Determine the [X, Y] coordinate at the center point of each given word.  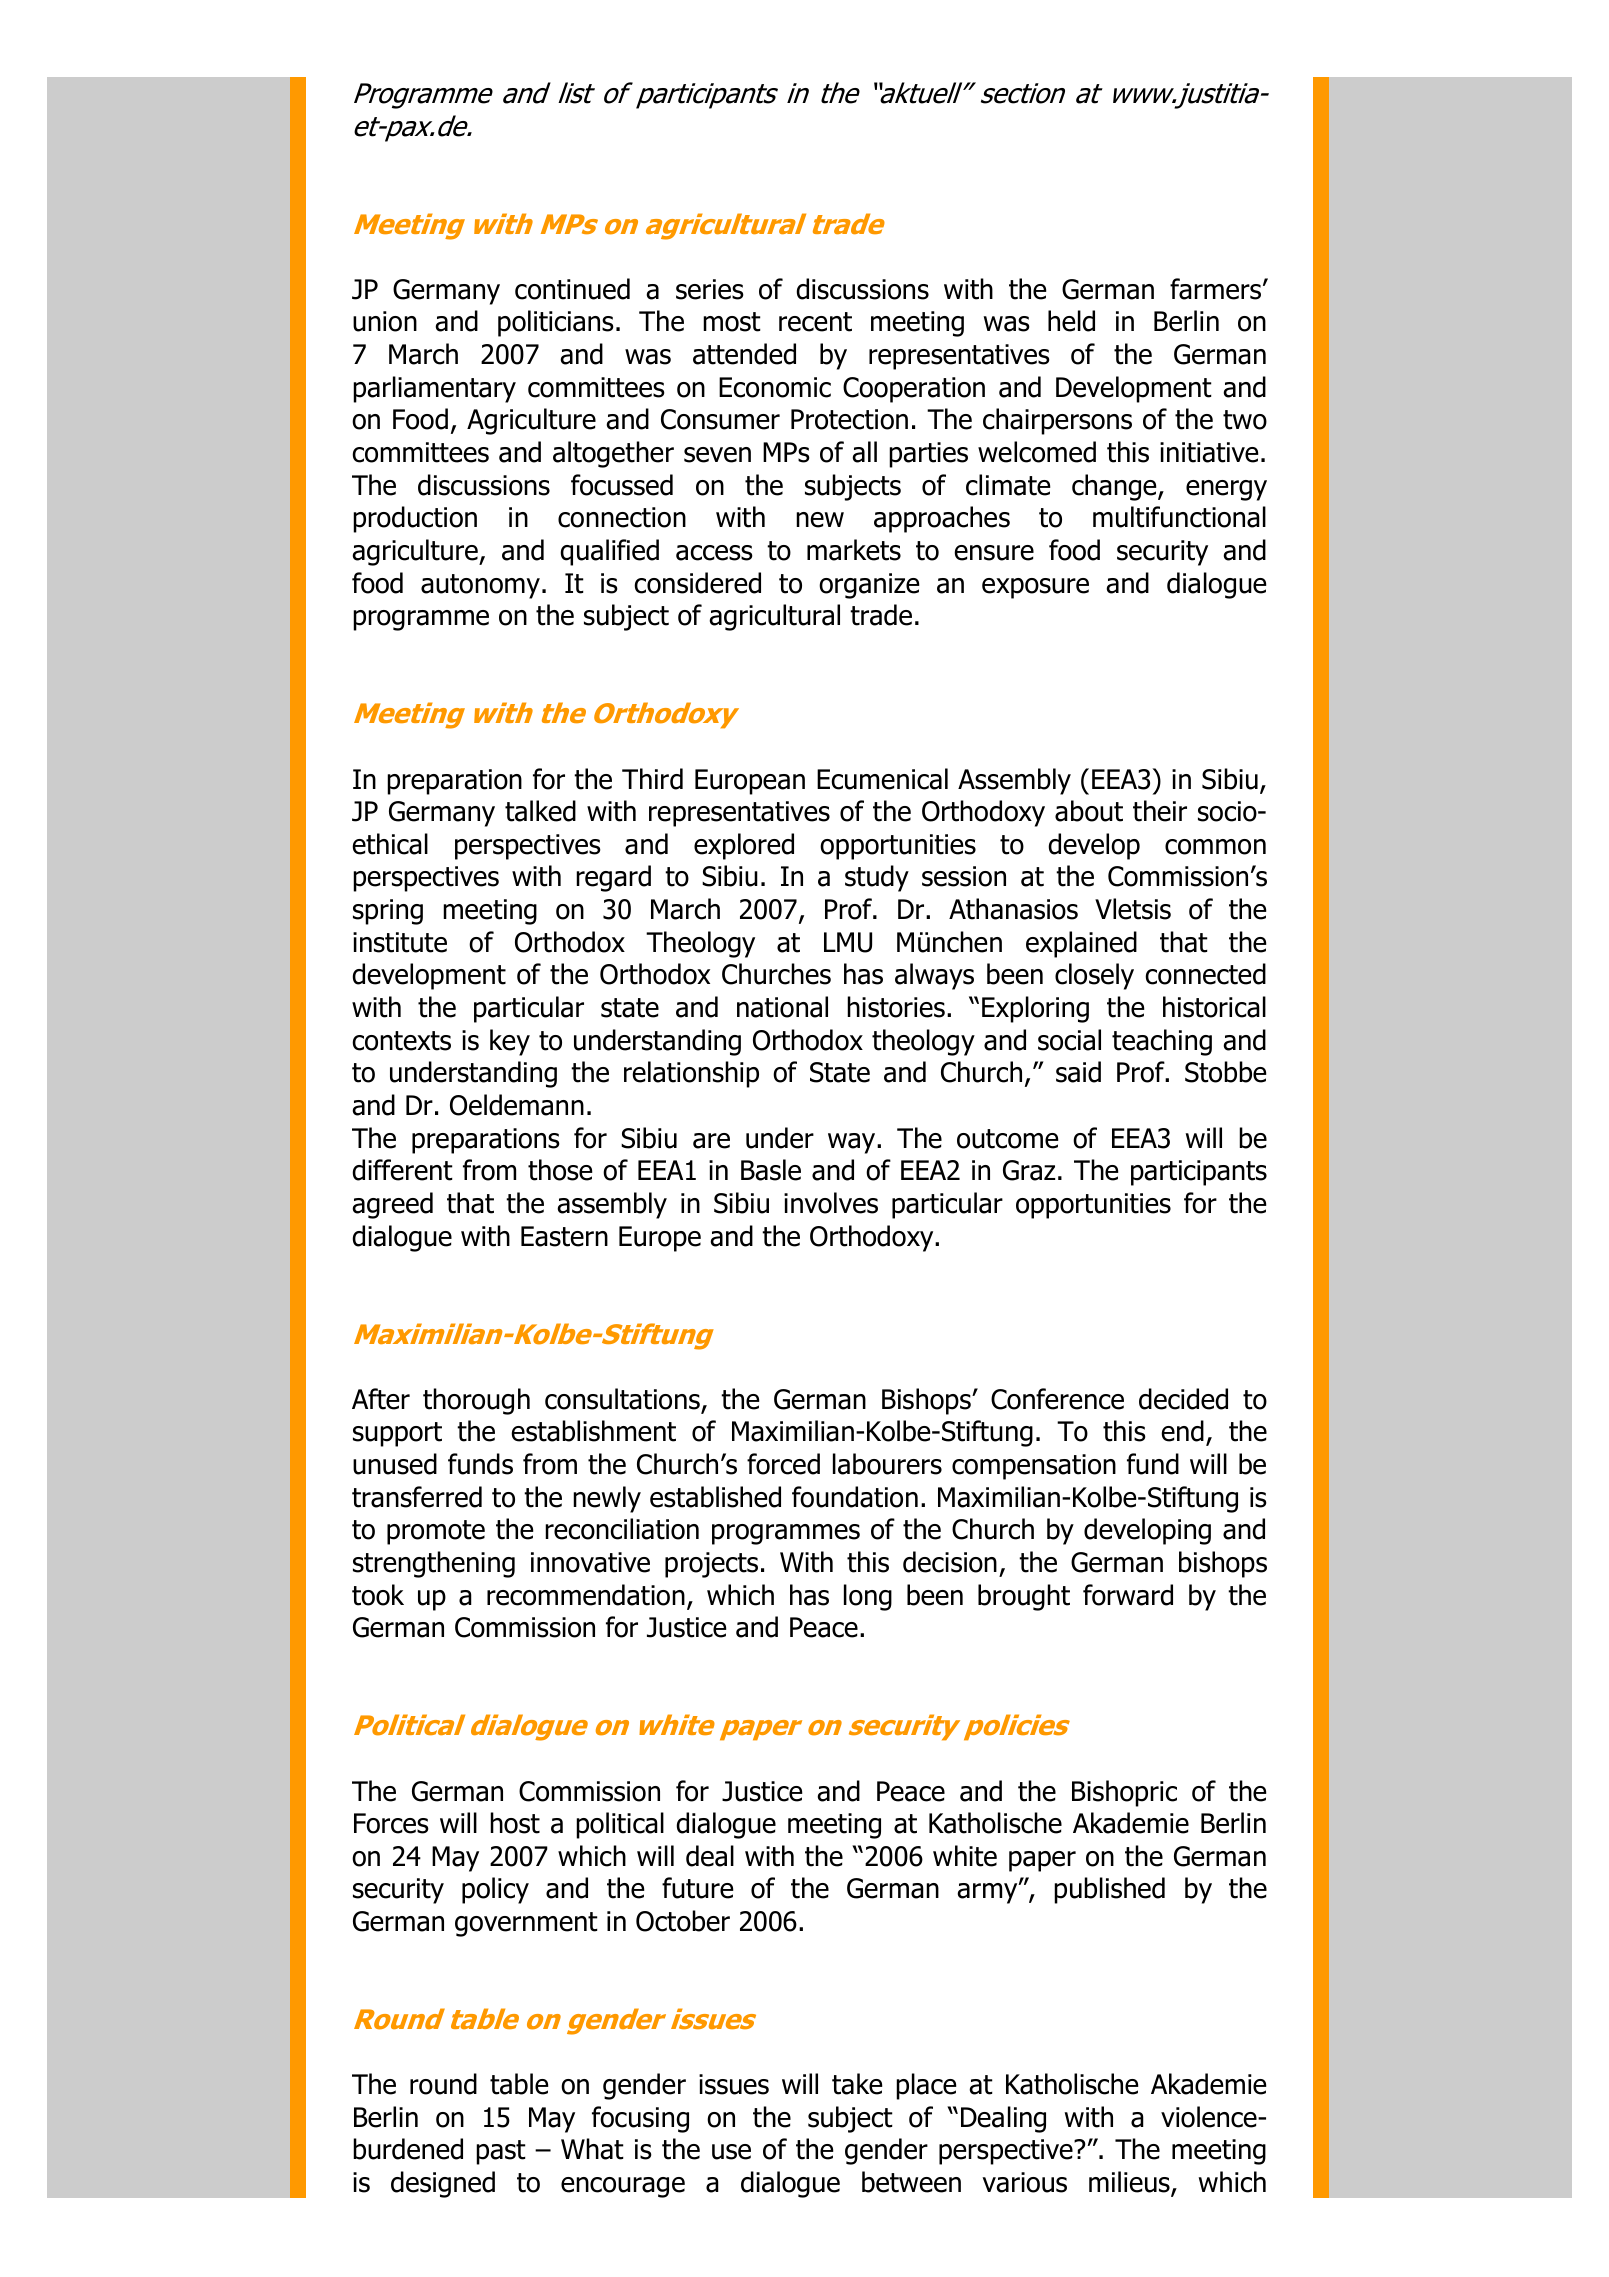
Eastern [564, 1236]
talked [540, 811]
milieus [1130, 2183]
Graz [1029, 1170]
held [1071, 321]
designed [443, 2184]
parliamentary [434, 389]
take [857, 2084]
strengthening [434, 1564]
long [868, 1597]
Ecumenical [882, 779]
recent [815, 322]
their [1160, 811]
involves [831, 1203]
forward [1128, 1595]
